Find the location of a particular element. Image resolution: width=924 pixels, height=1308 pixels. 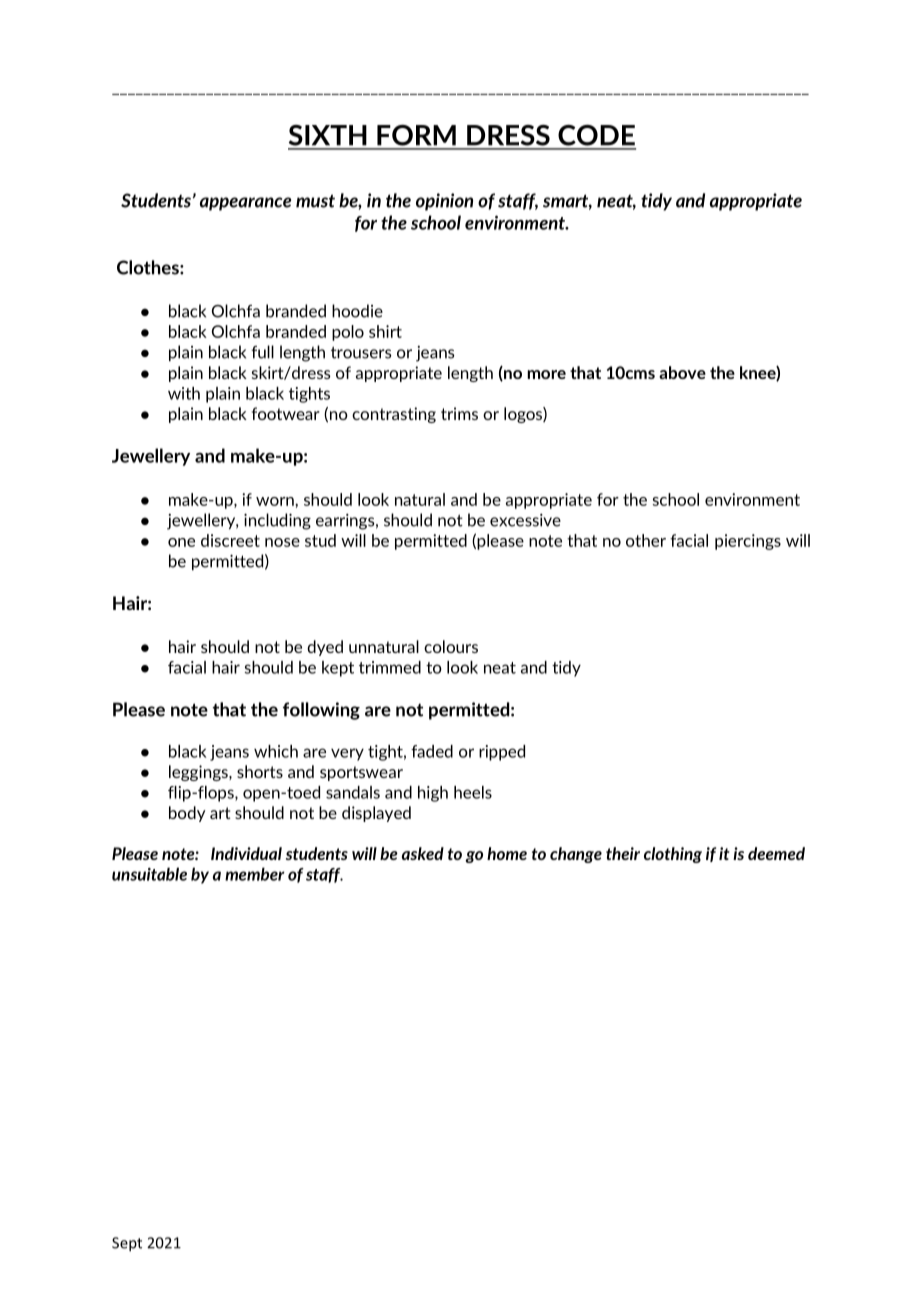

above is located at coordinates (682, 372).
